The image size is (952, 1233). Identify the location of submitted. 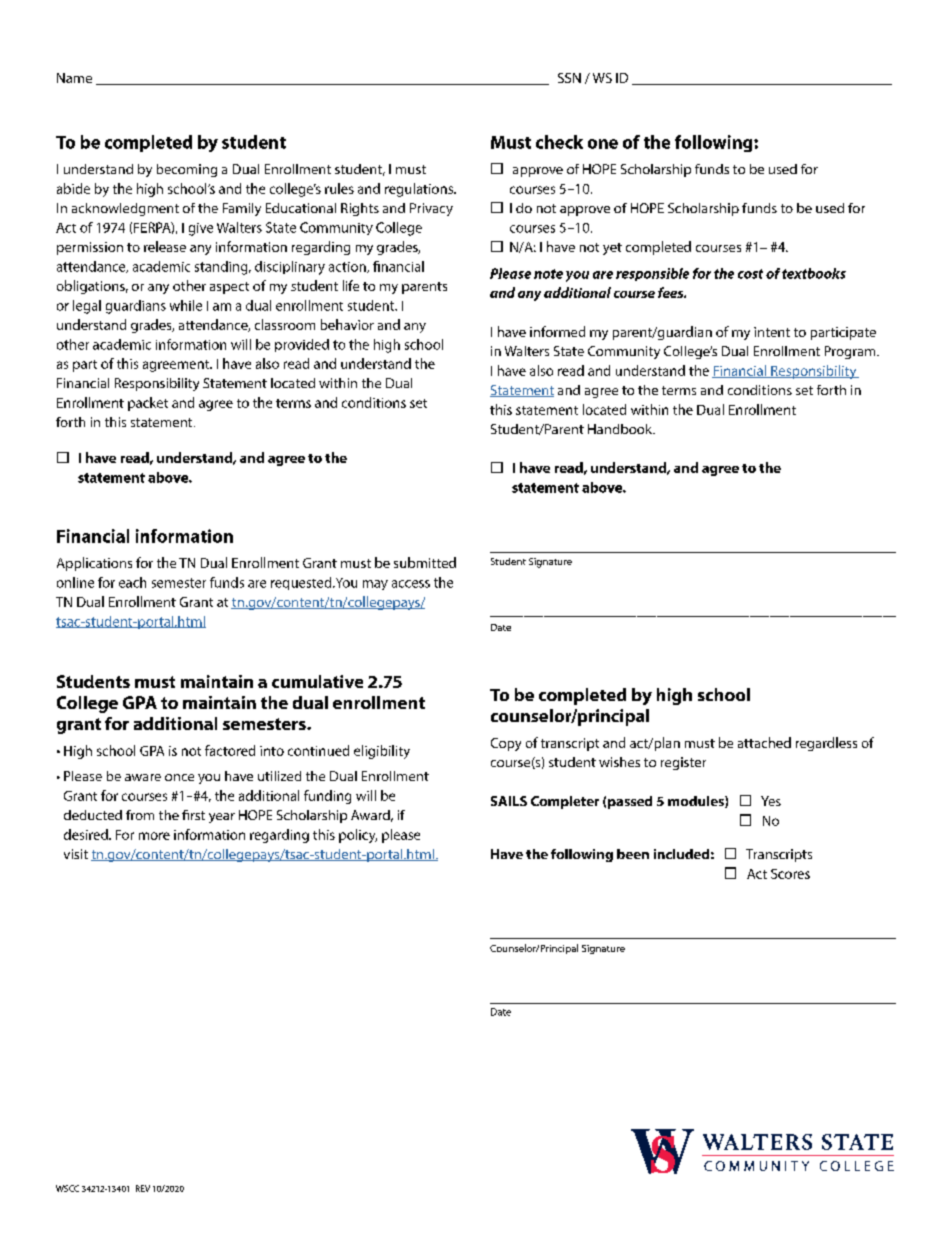
(425, 562).
